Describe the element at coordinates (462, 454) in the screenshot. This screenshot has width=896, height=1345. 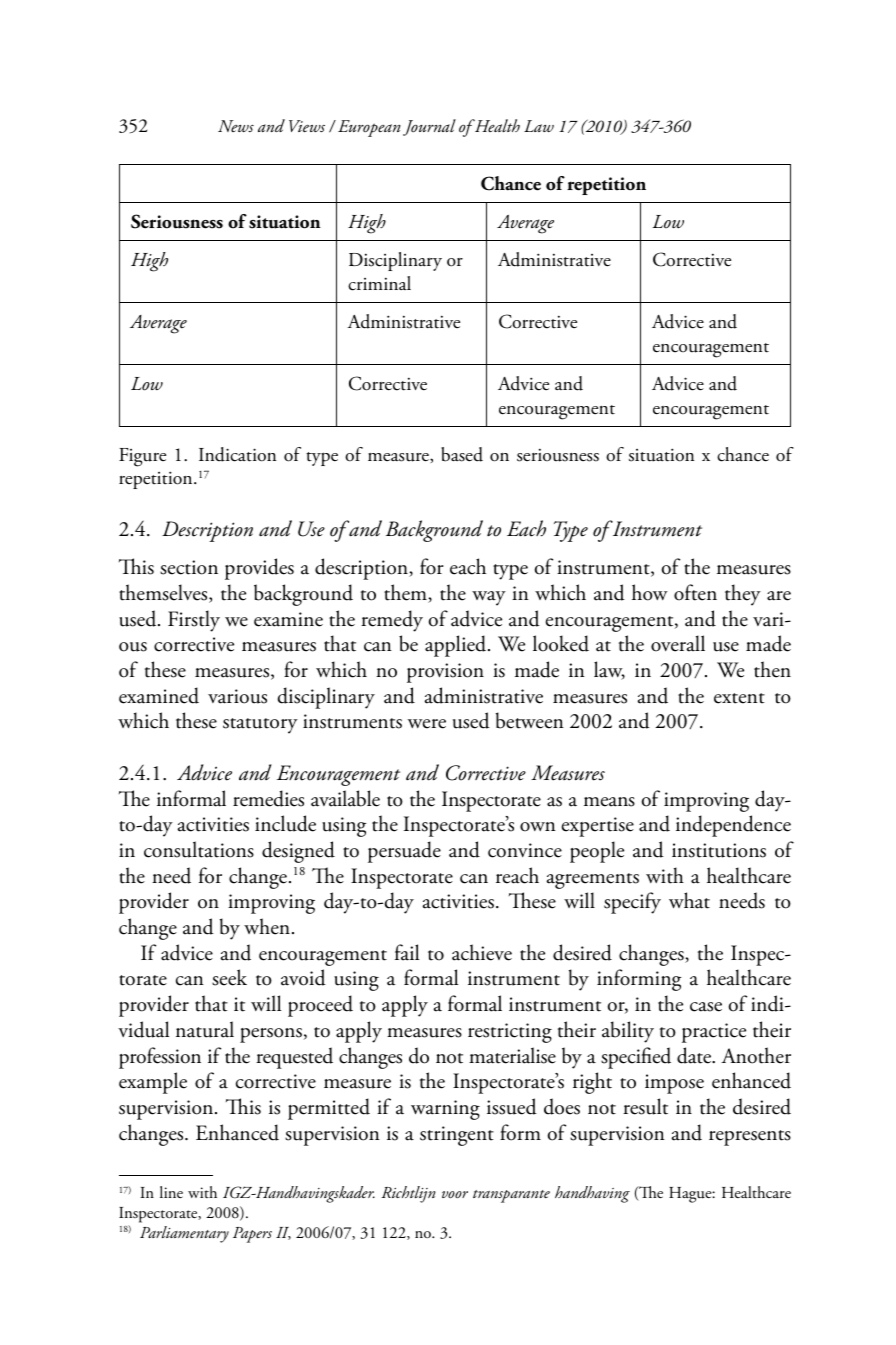
I see `based` at that location.
